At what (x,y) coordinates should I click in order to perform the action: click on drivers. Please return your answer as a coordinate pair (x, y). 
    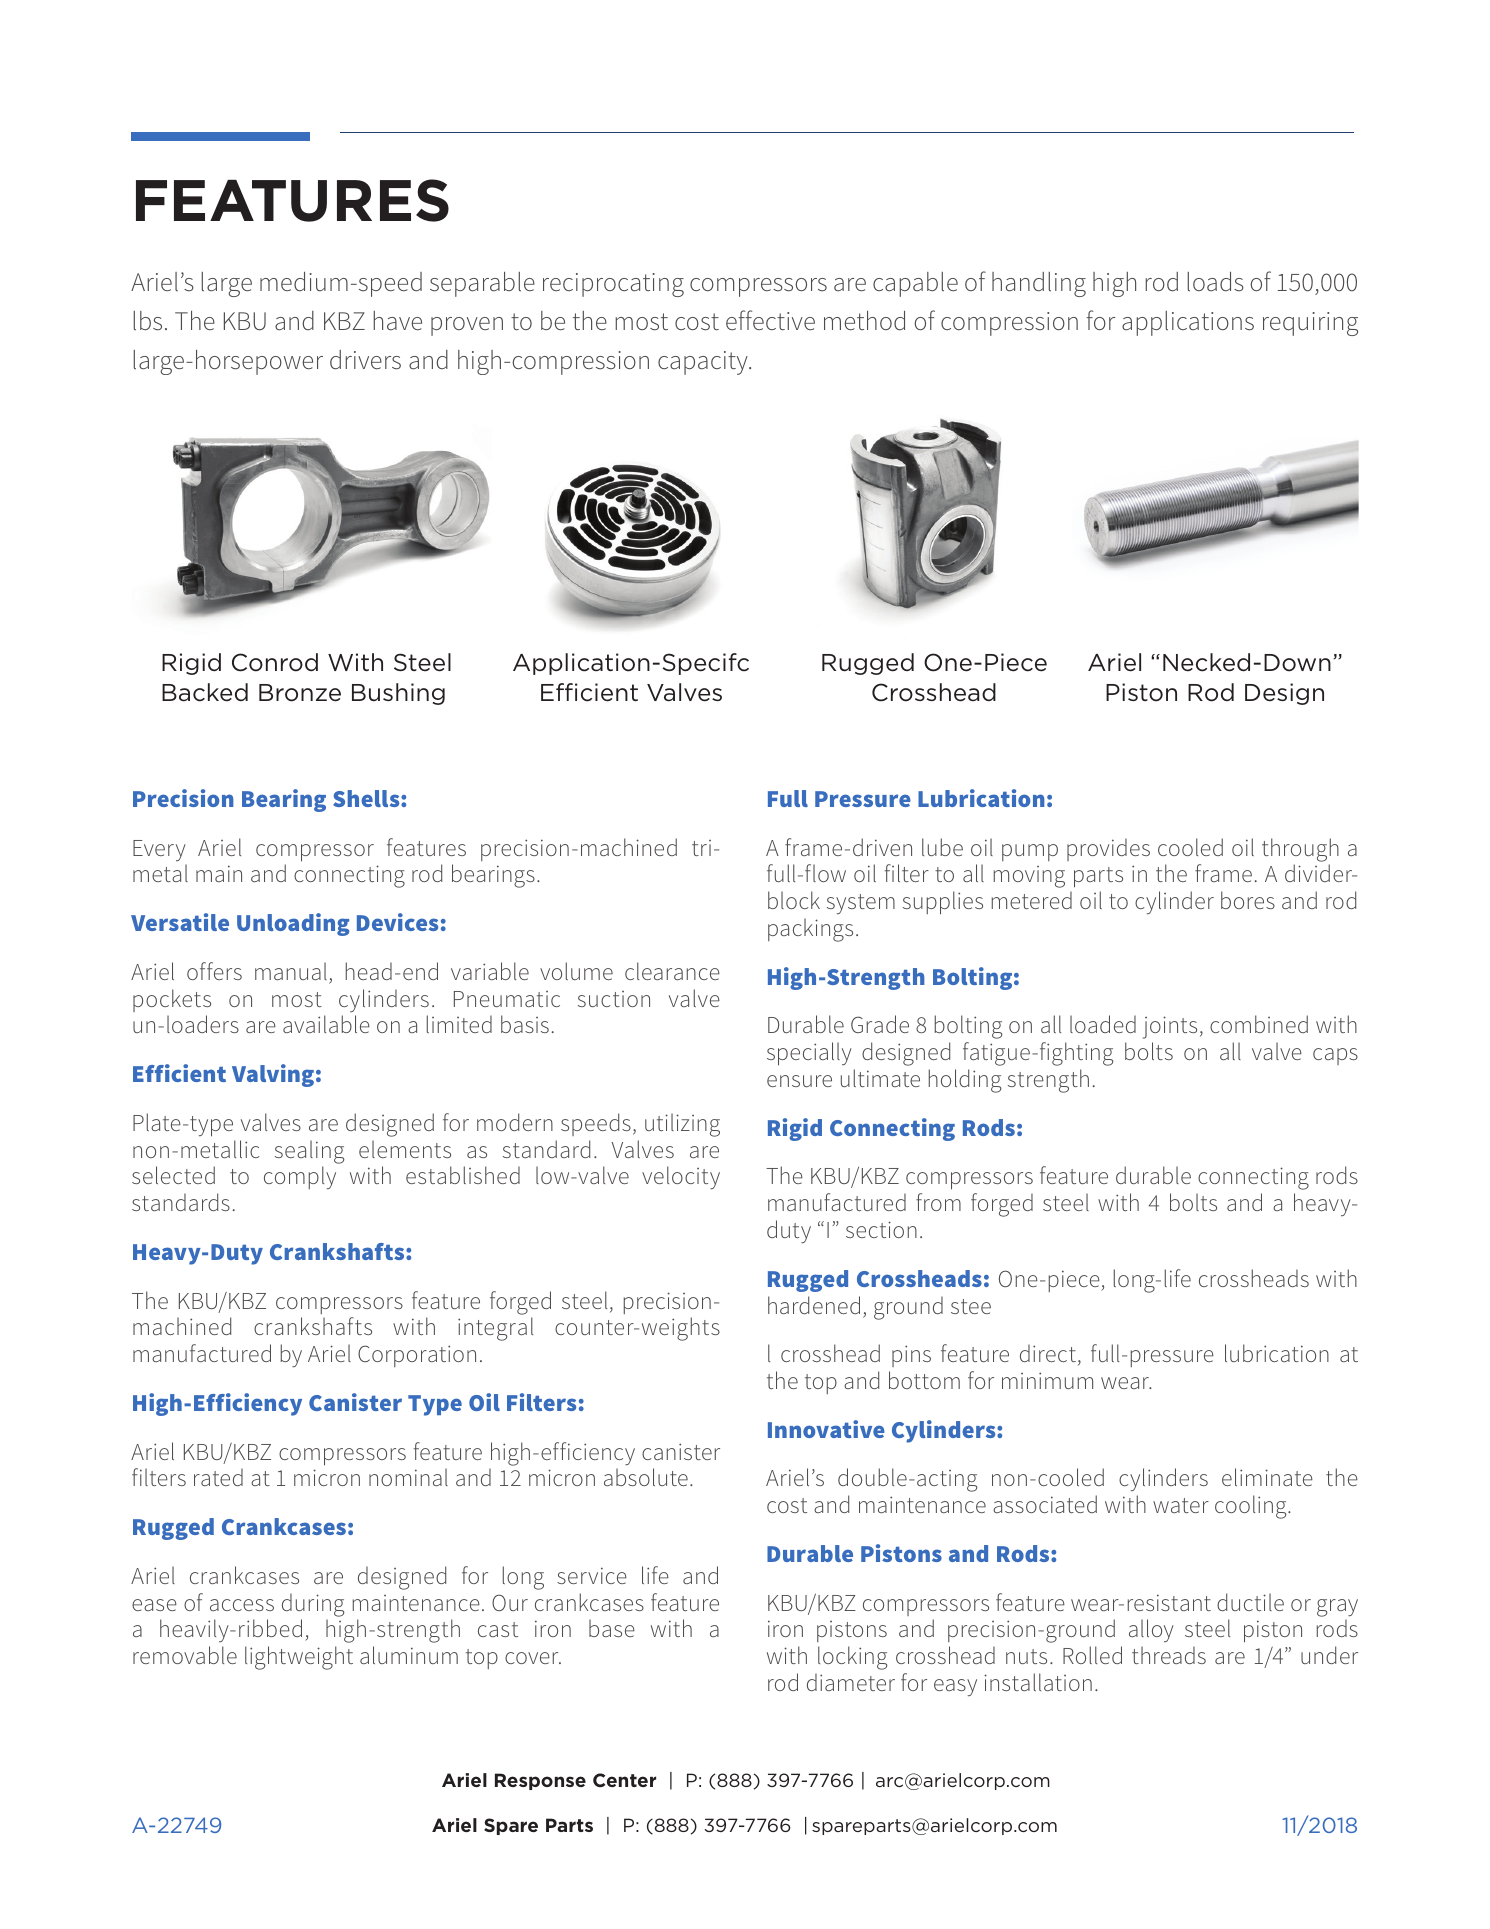
    Looking at the image, I should click on (365, 360).
